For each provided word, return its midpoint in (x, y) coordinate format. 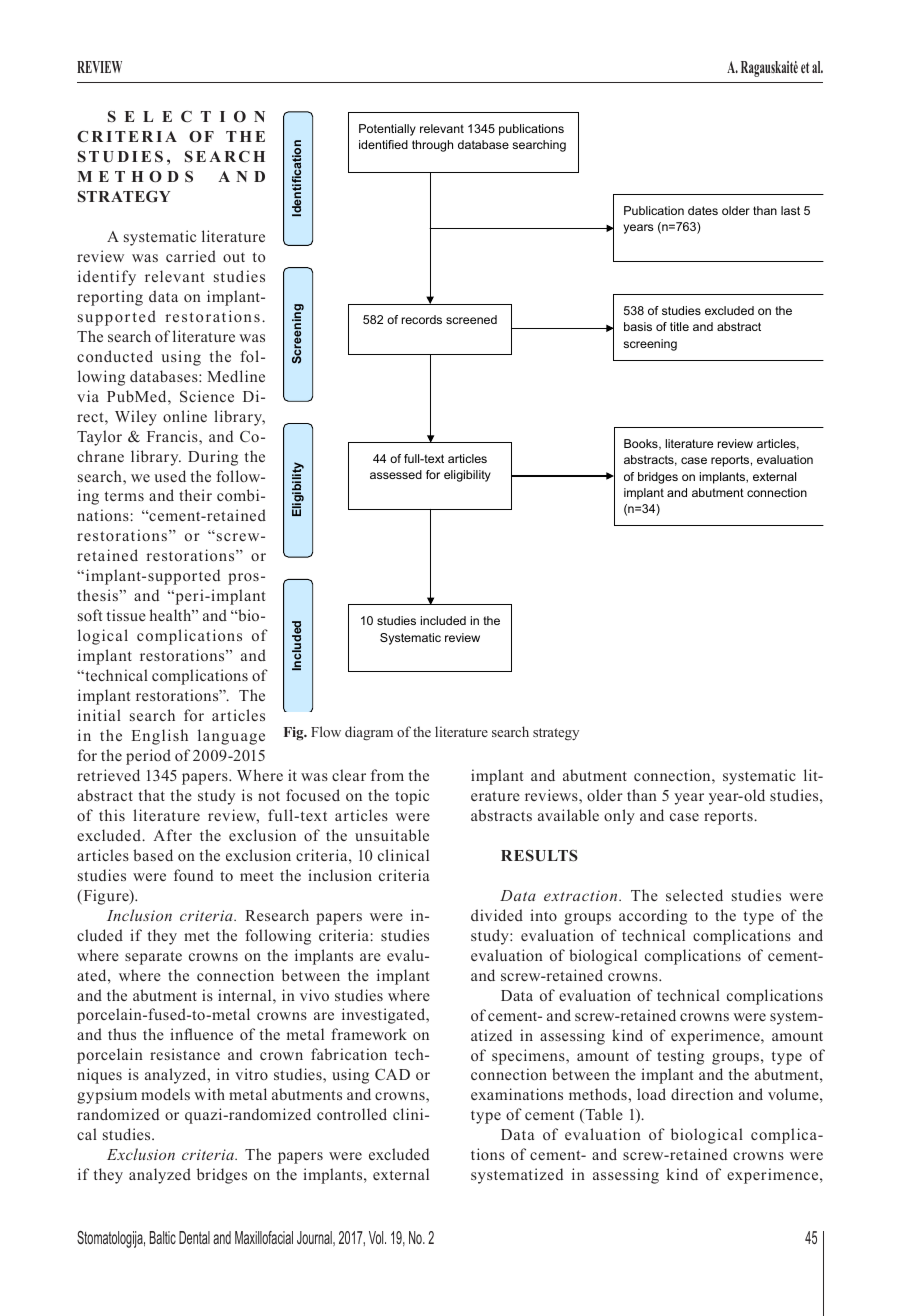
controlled (352, 1114)
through (432, 146)
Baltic (163, 1237)
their (195, 495)
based (153, 855)
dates (703, 210)
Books (642, 444)
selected (694, 895)
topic (412, 797)
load (651, 1094)
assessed (396, 474)
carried (191, 256)
